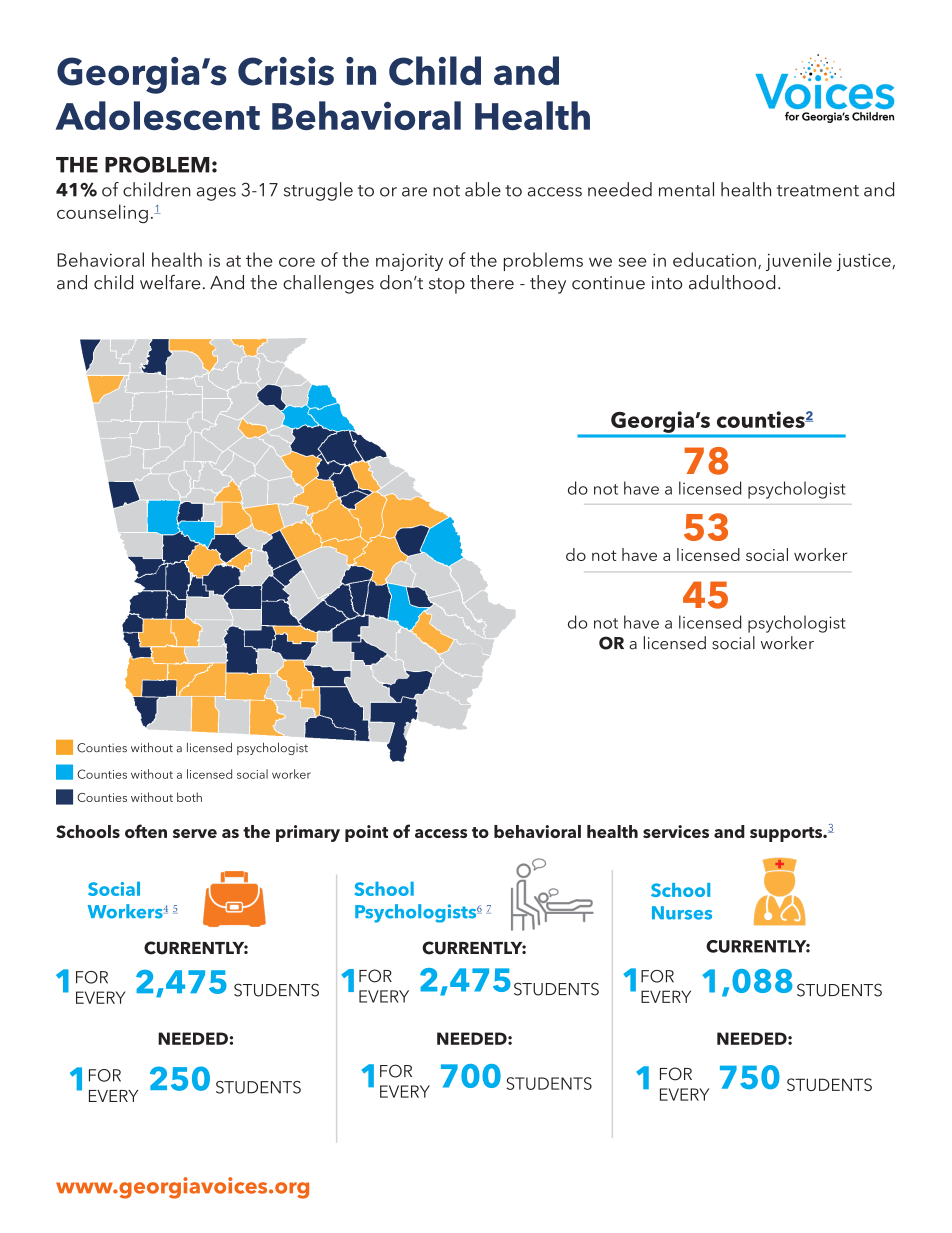 The height and width of the image is (1233, 952). Describe the element at coordinates (195, 833) in the image. I see `serve` at that location.
